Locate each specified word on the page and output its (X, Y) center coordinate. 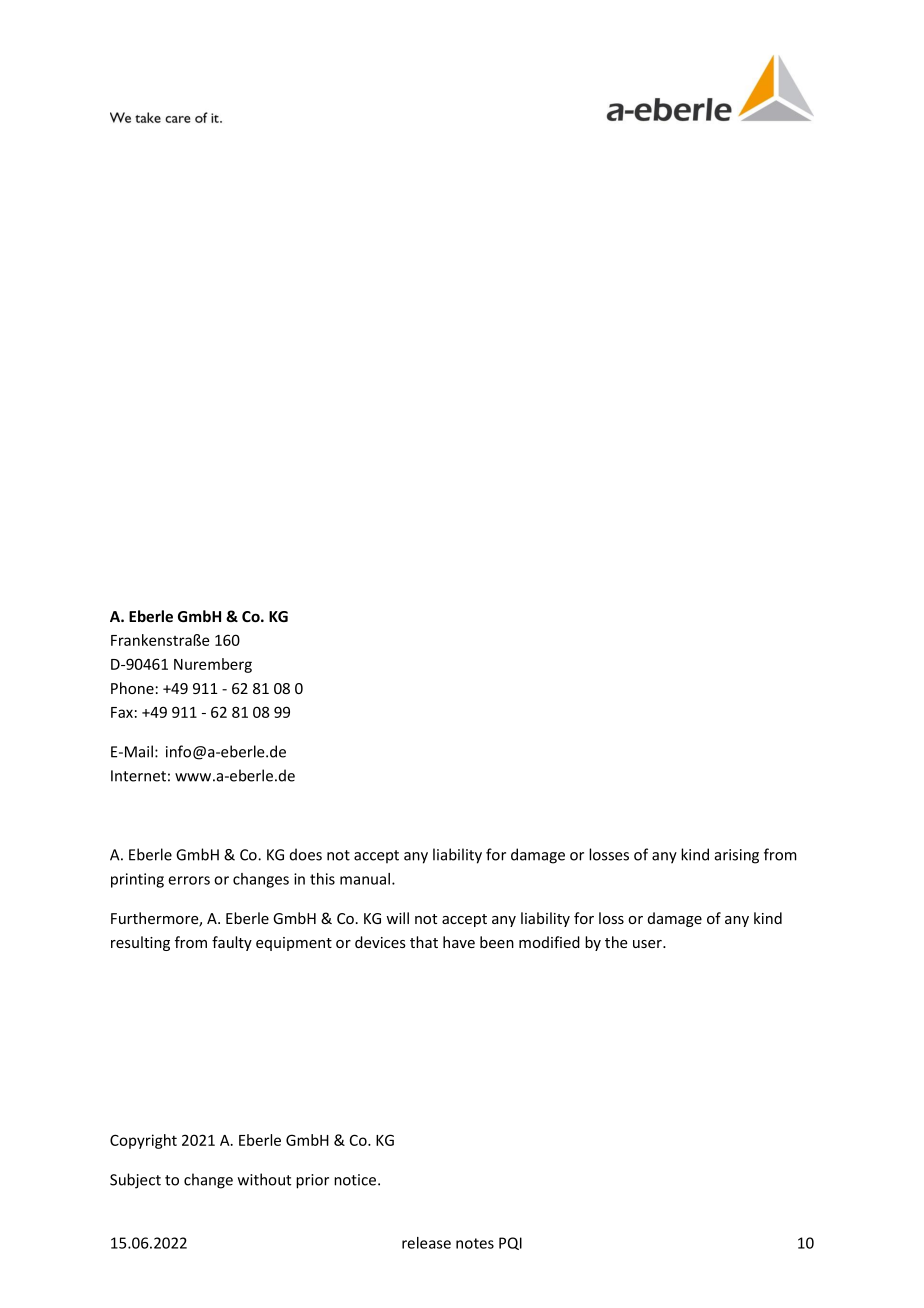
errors (189, 880)
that (424, 942)
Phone (132, 688)
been (497, 942)
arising (737, 856)
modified (549, 942)
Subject (135, 1181)
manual (365, 879)
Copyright (143, 1141)
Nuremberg (213, 665)
